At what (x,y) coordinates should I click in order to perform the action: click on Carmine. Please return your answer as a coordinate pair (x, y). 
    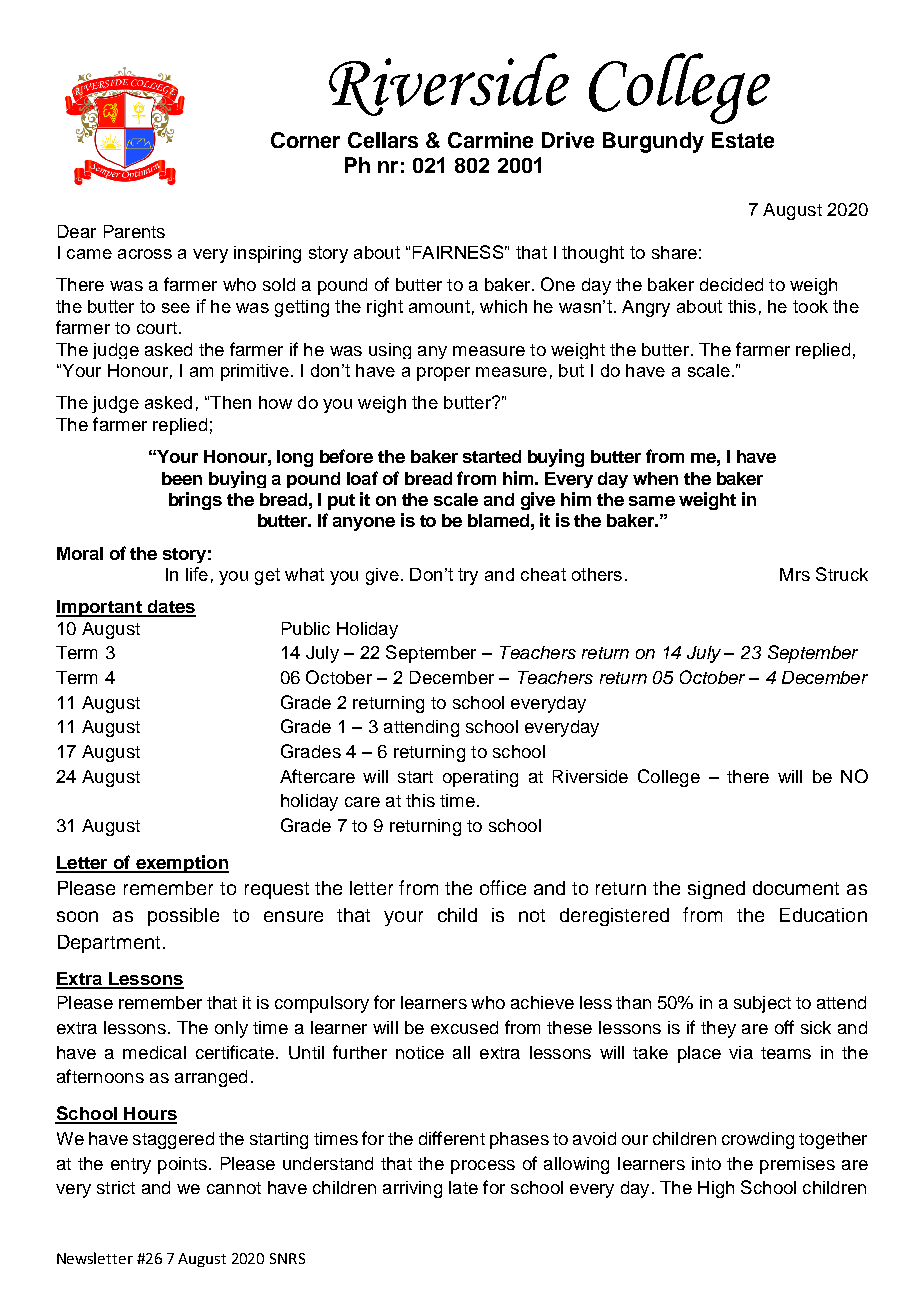
    Looking at the image, I should click on (490, 140).
